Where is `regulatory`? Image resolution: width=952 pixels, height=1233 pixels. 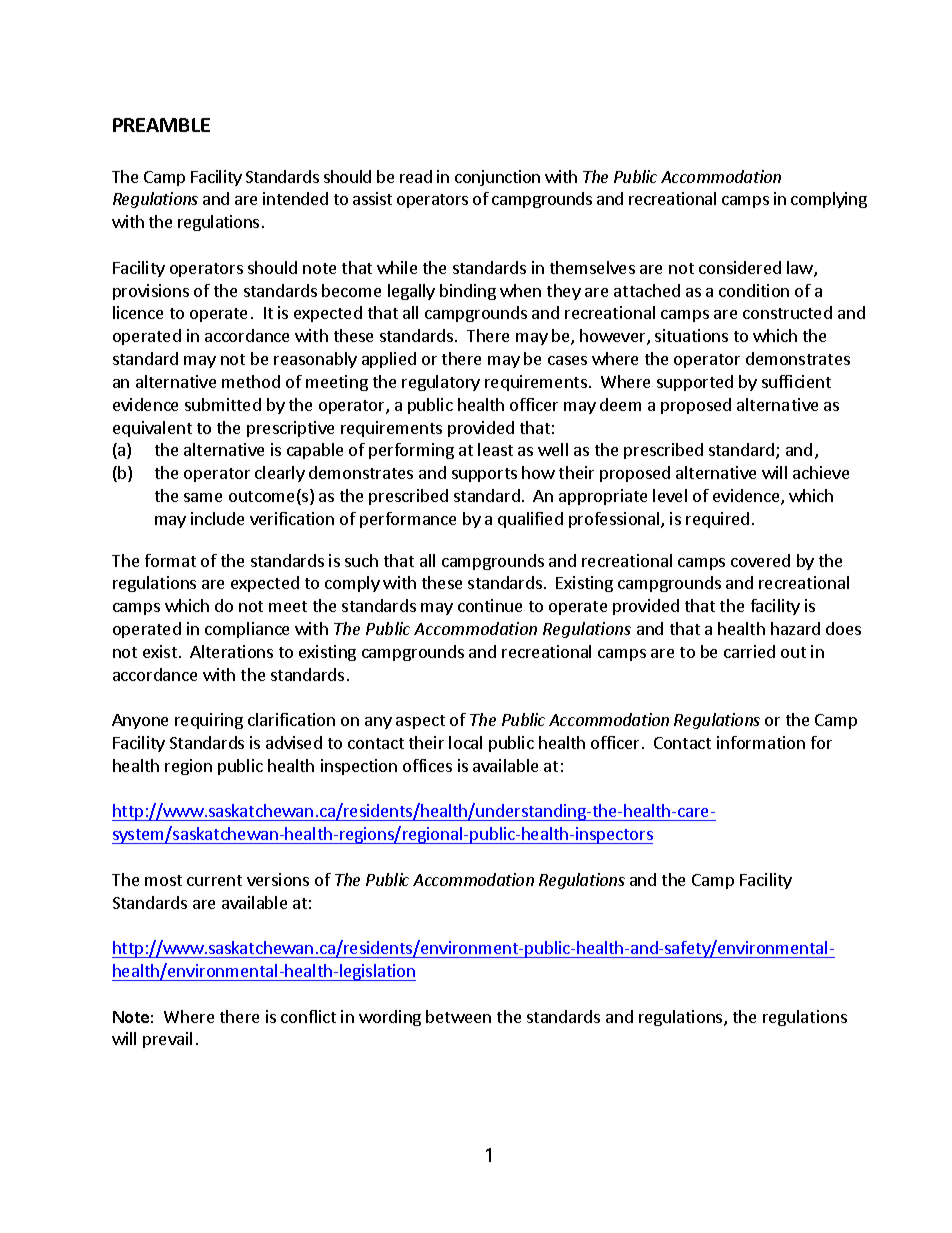 regulatory is located at coordinates (441, 383).
